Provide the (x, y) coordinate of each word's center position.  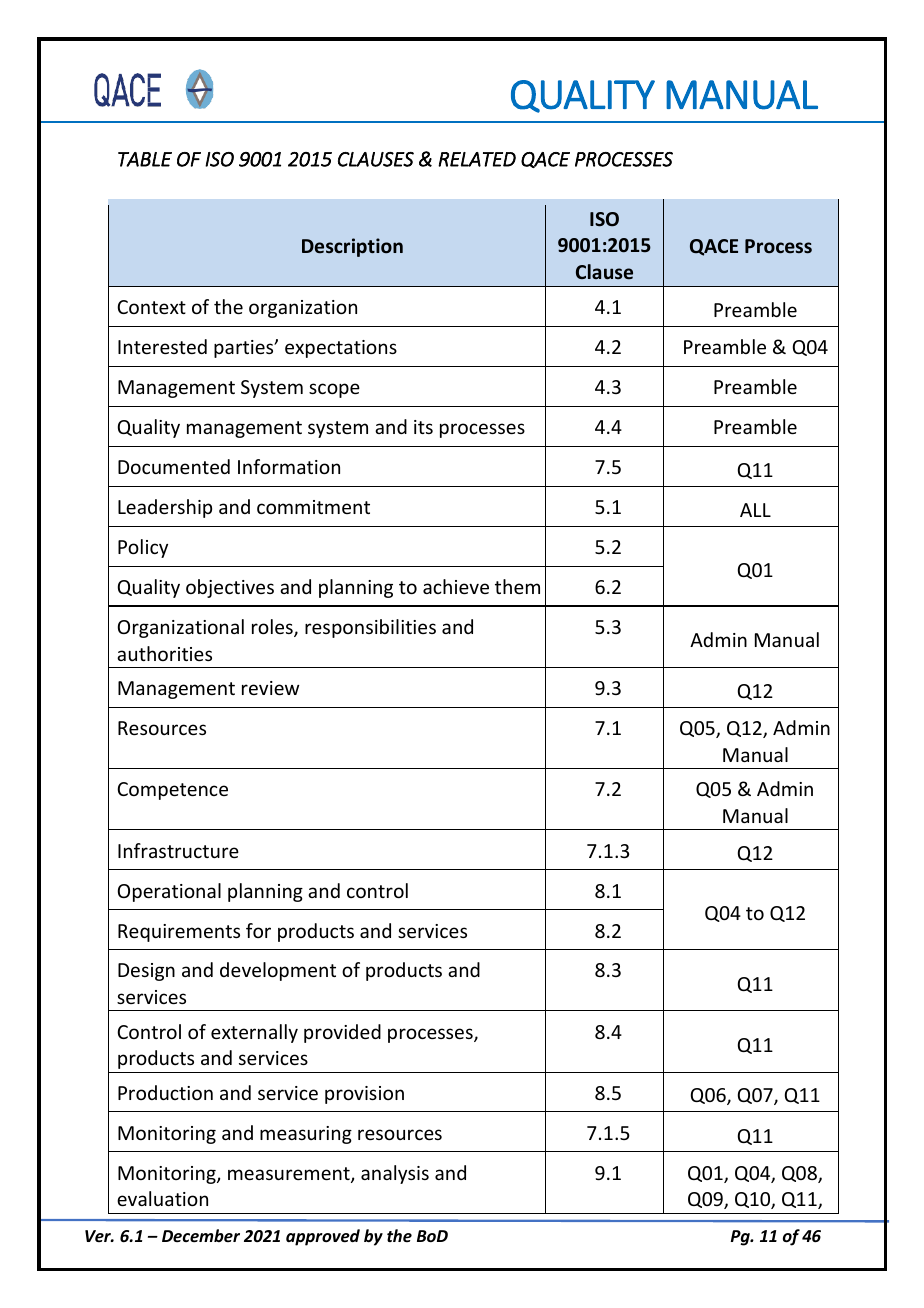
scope (334, 390)
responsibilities (370, 628)
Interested (162, 346)
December (201, 1235)
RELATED (477, 159)
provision (364, 1095)
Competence (172, 791)
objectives (230, 588)
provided (342, 1033)
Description (352, 247)
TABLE (145, 159)
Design (146, 972)
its (423, 427)
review (270, 688)
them (517, 586)
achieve (456, 586)
